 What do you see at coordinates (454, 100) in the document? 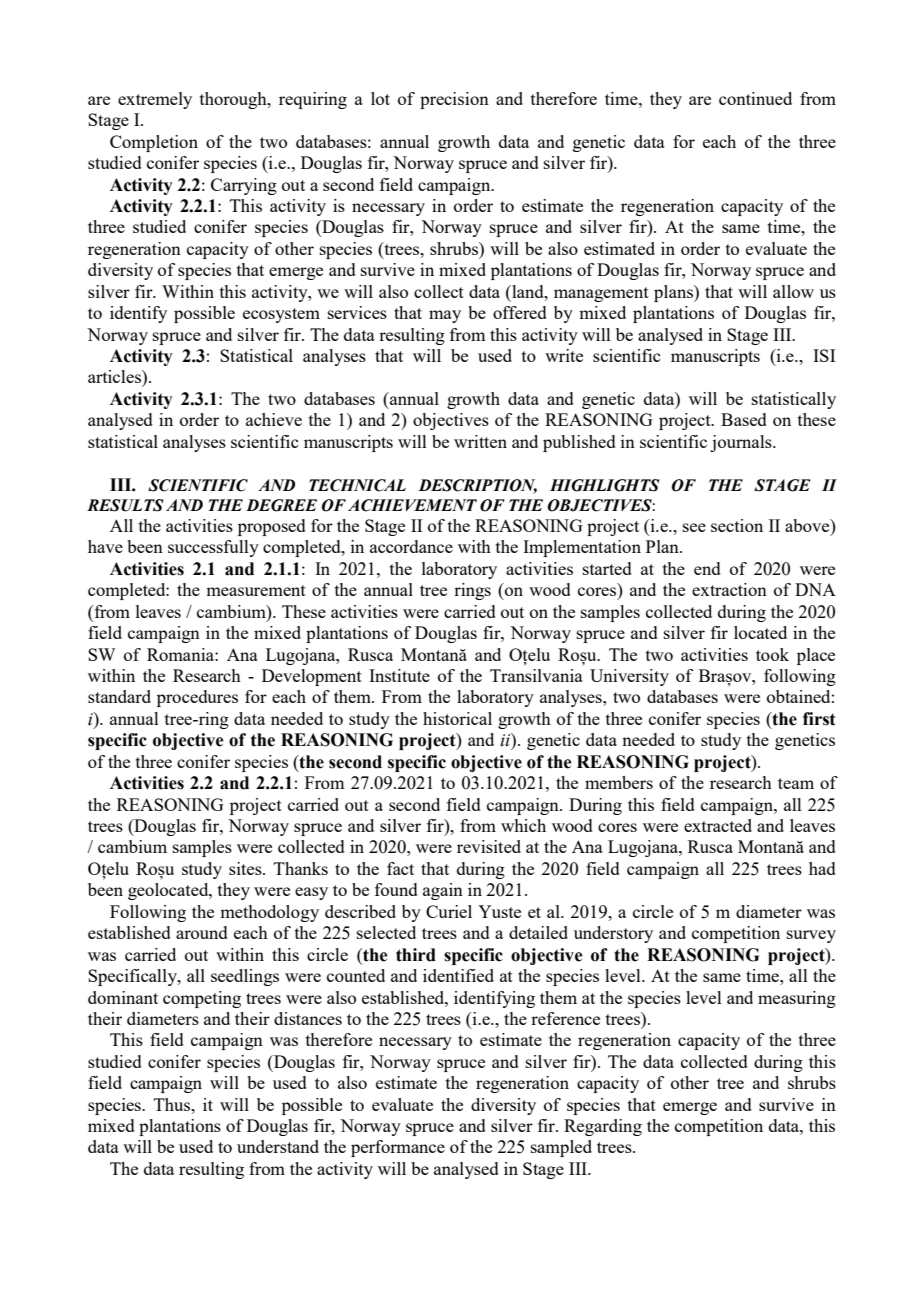
I see `precision` at bounding box center [454, 100].
